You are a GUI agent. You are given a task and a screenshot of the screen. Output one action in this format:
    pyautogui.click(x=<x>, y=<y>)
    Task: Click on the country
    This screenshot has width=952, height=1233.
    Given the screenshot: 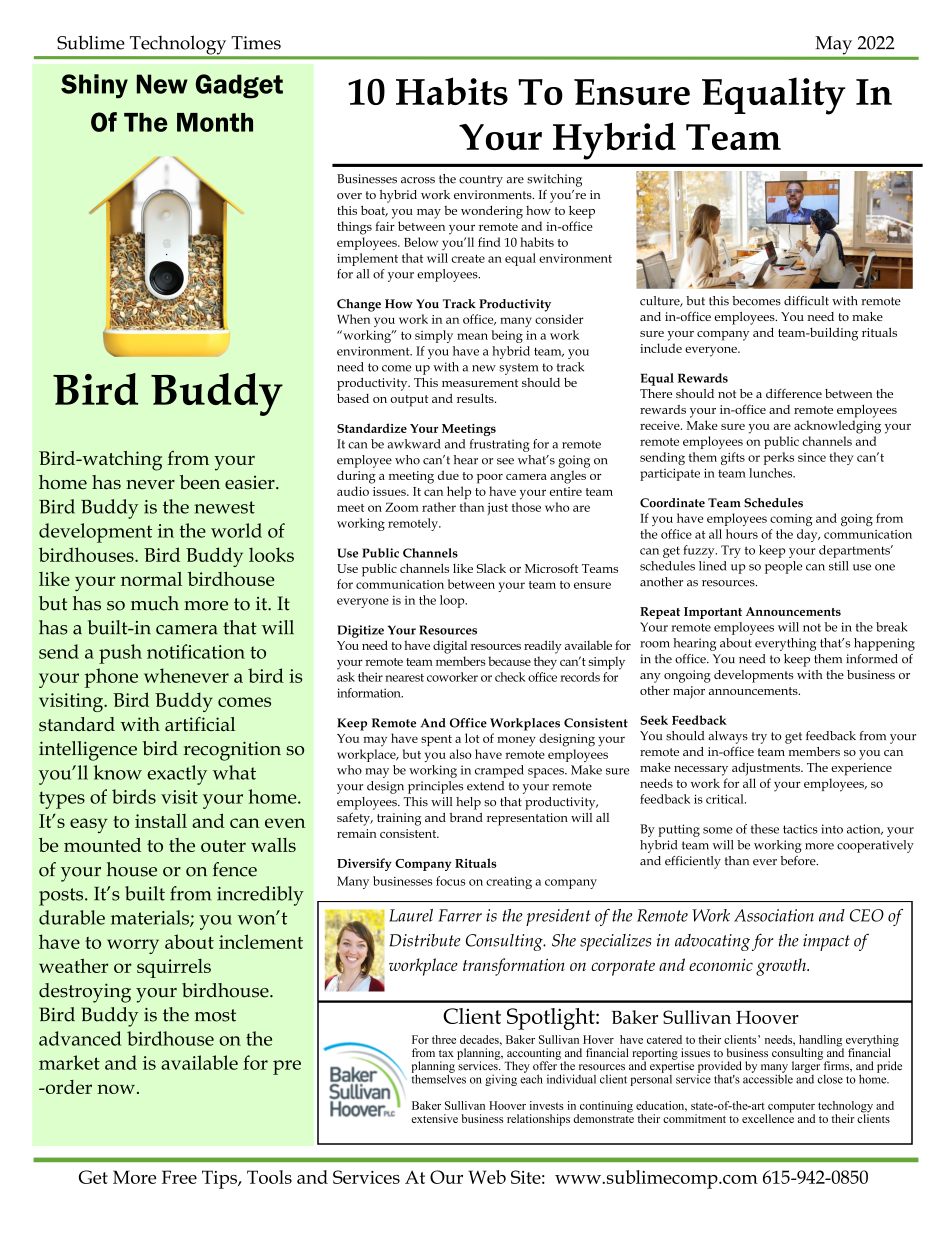 What is the action you would take?
    pyautogui.click(x=481, y=181)
